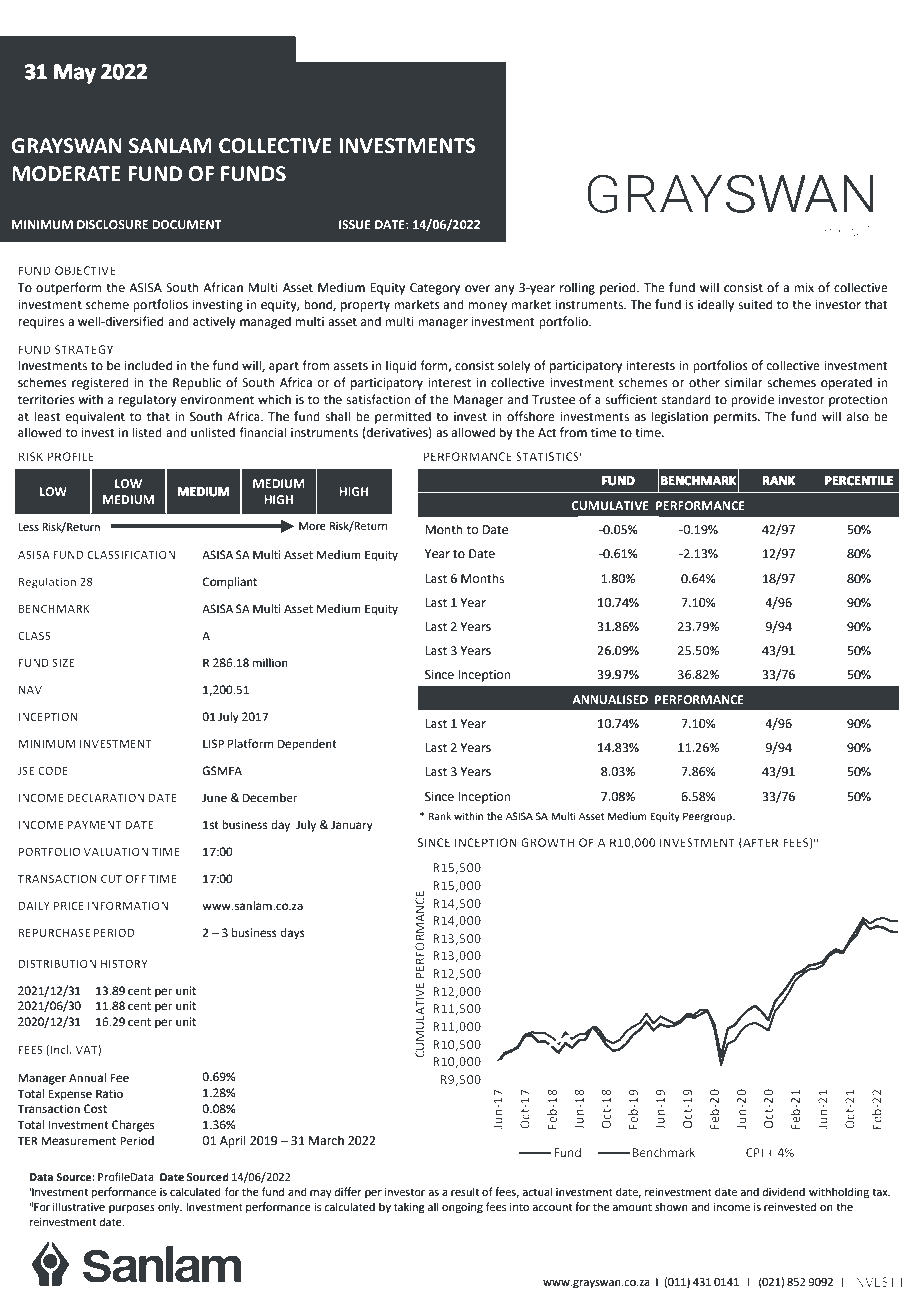  I want to click on mix, so click(804, 287).
